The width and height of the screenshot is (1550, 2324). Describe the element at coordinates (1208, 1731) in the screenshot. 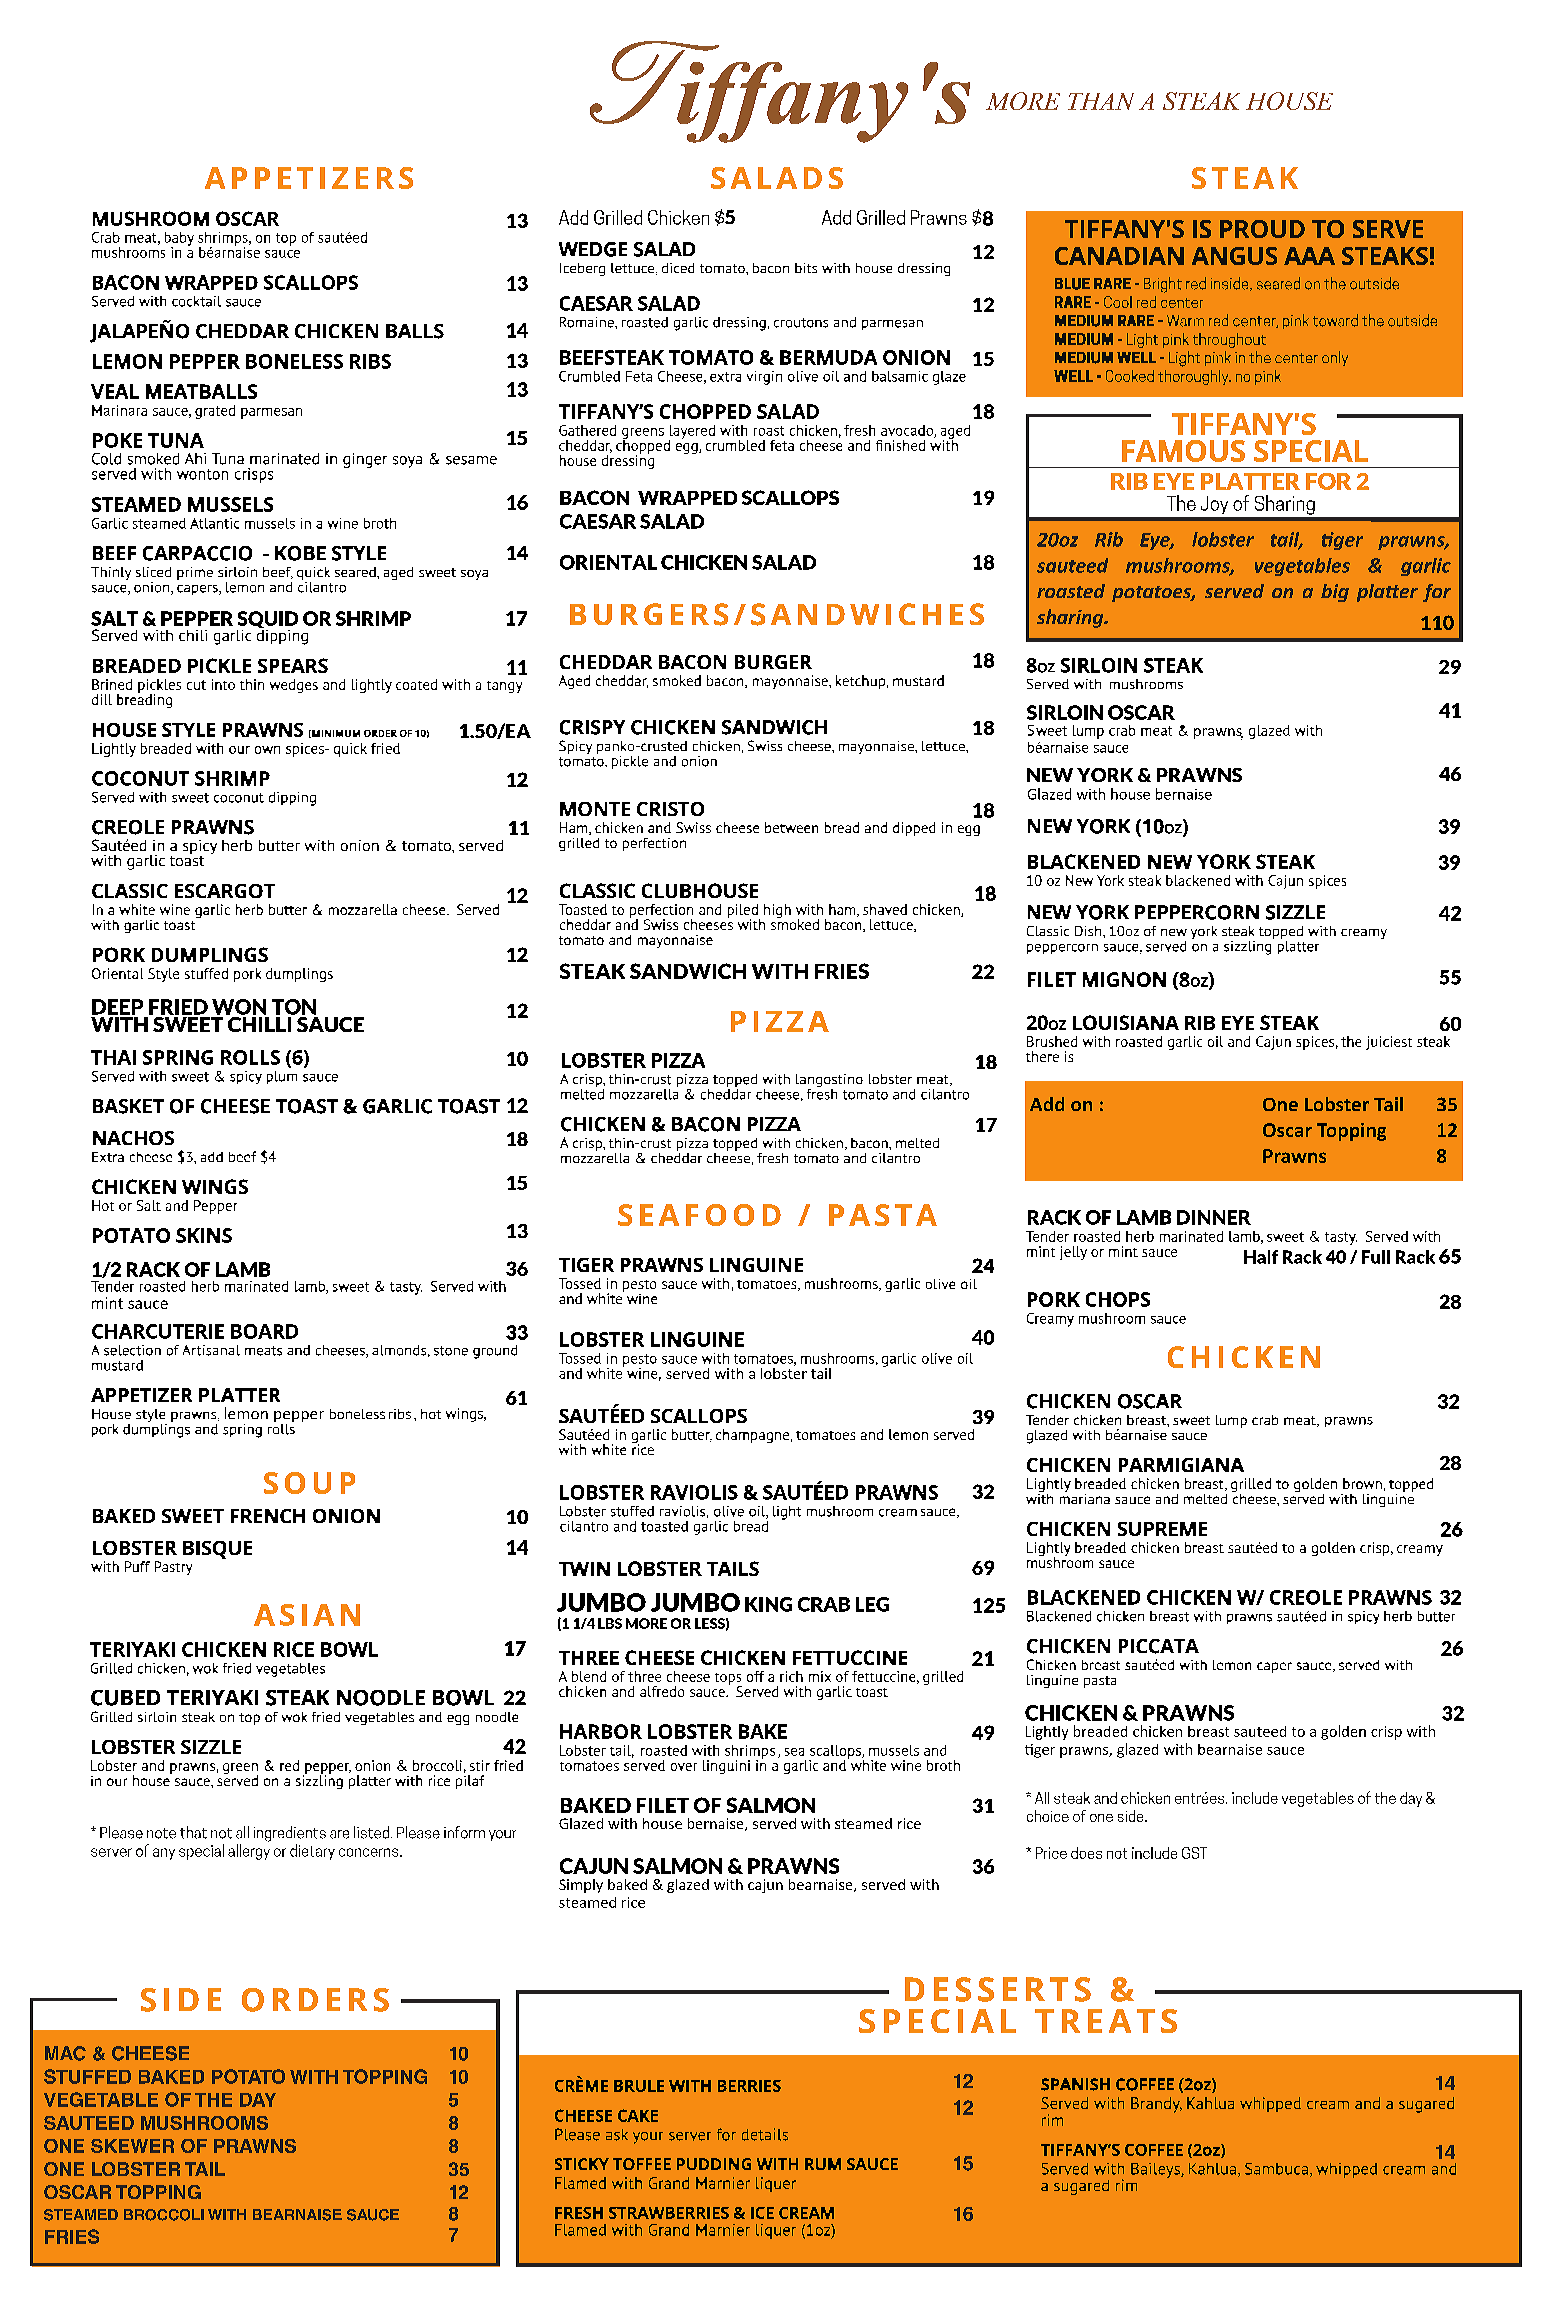

I see `breast` at that location.
